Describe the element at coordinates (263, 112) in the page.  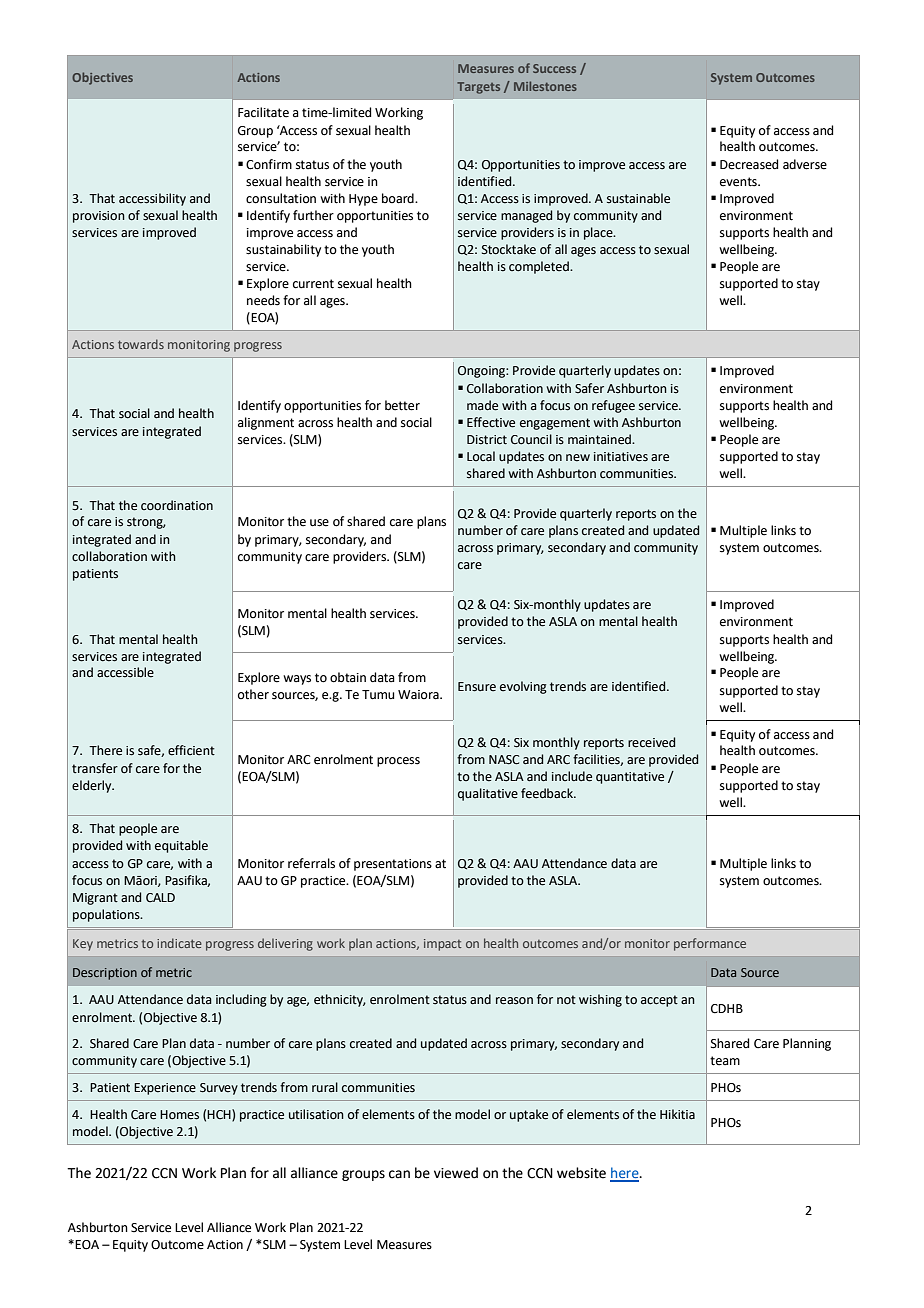
I see `Facilitate` at that location.
